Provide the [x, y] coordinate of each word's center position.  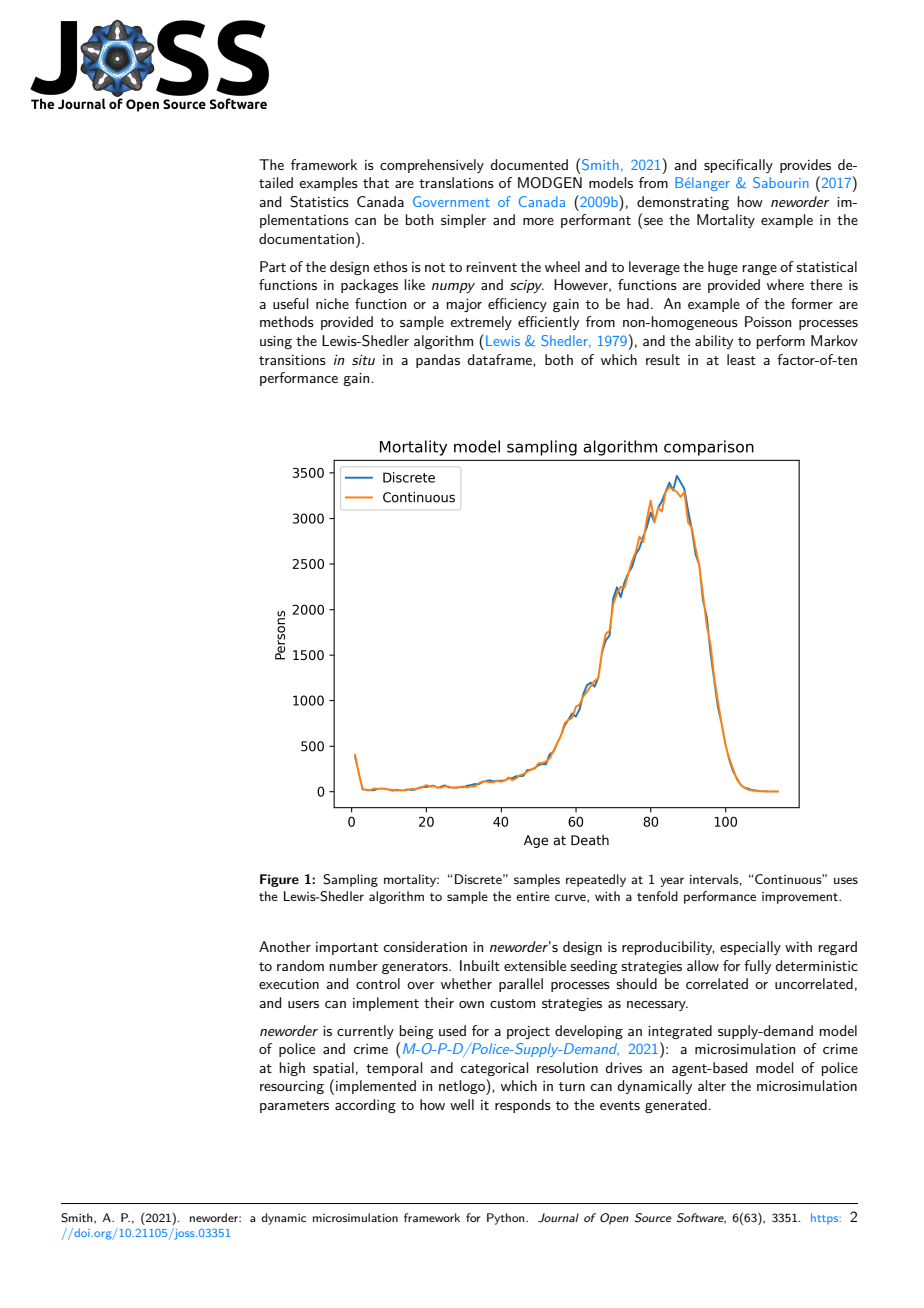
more [538, 221]
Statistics [319, 202]
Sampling [350, 880]
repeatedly [596, 880]
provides [805, 166]
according [365, 1106]
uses [846, 880]
